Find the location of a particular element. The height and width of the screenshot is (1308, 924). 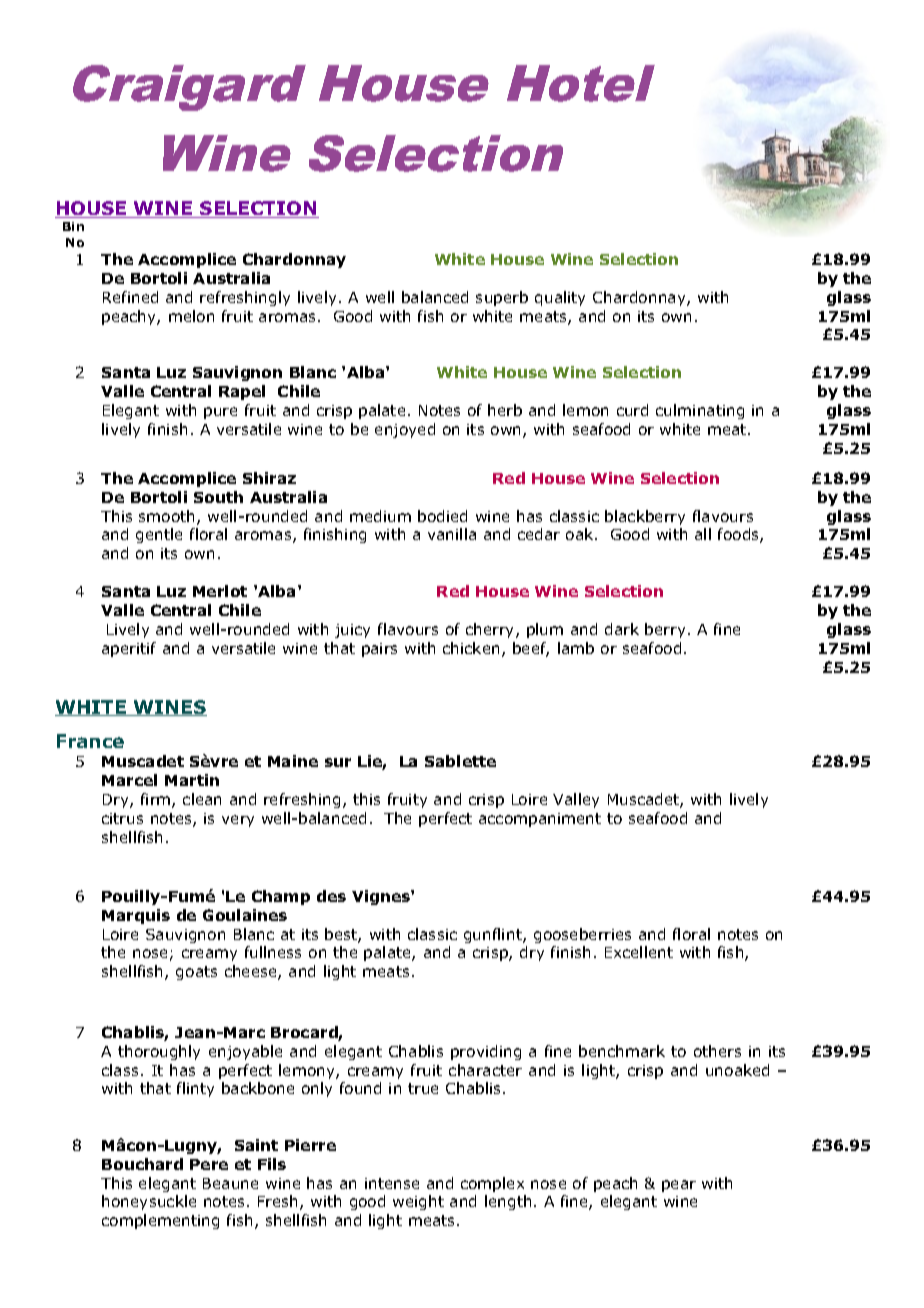

honeysuckle is located at coordinates (149, 1202).
